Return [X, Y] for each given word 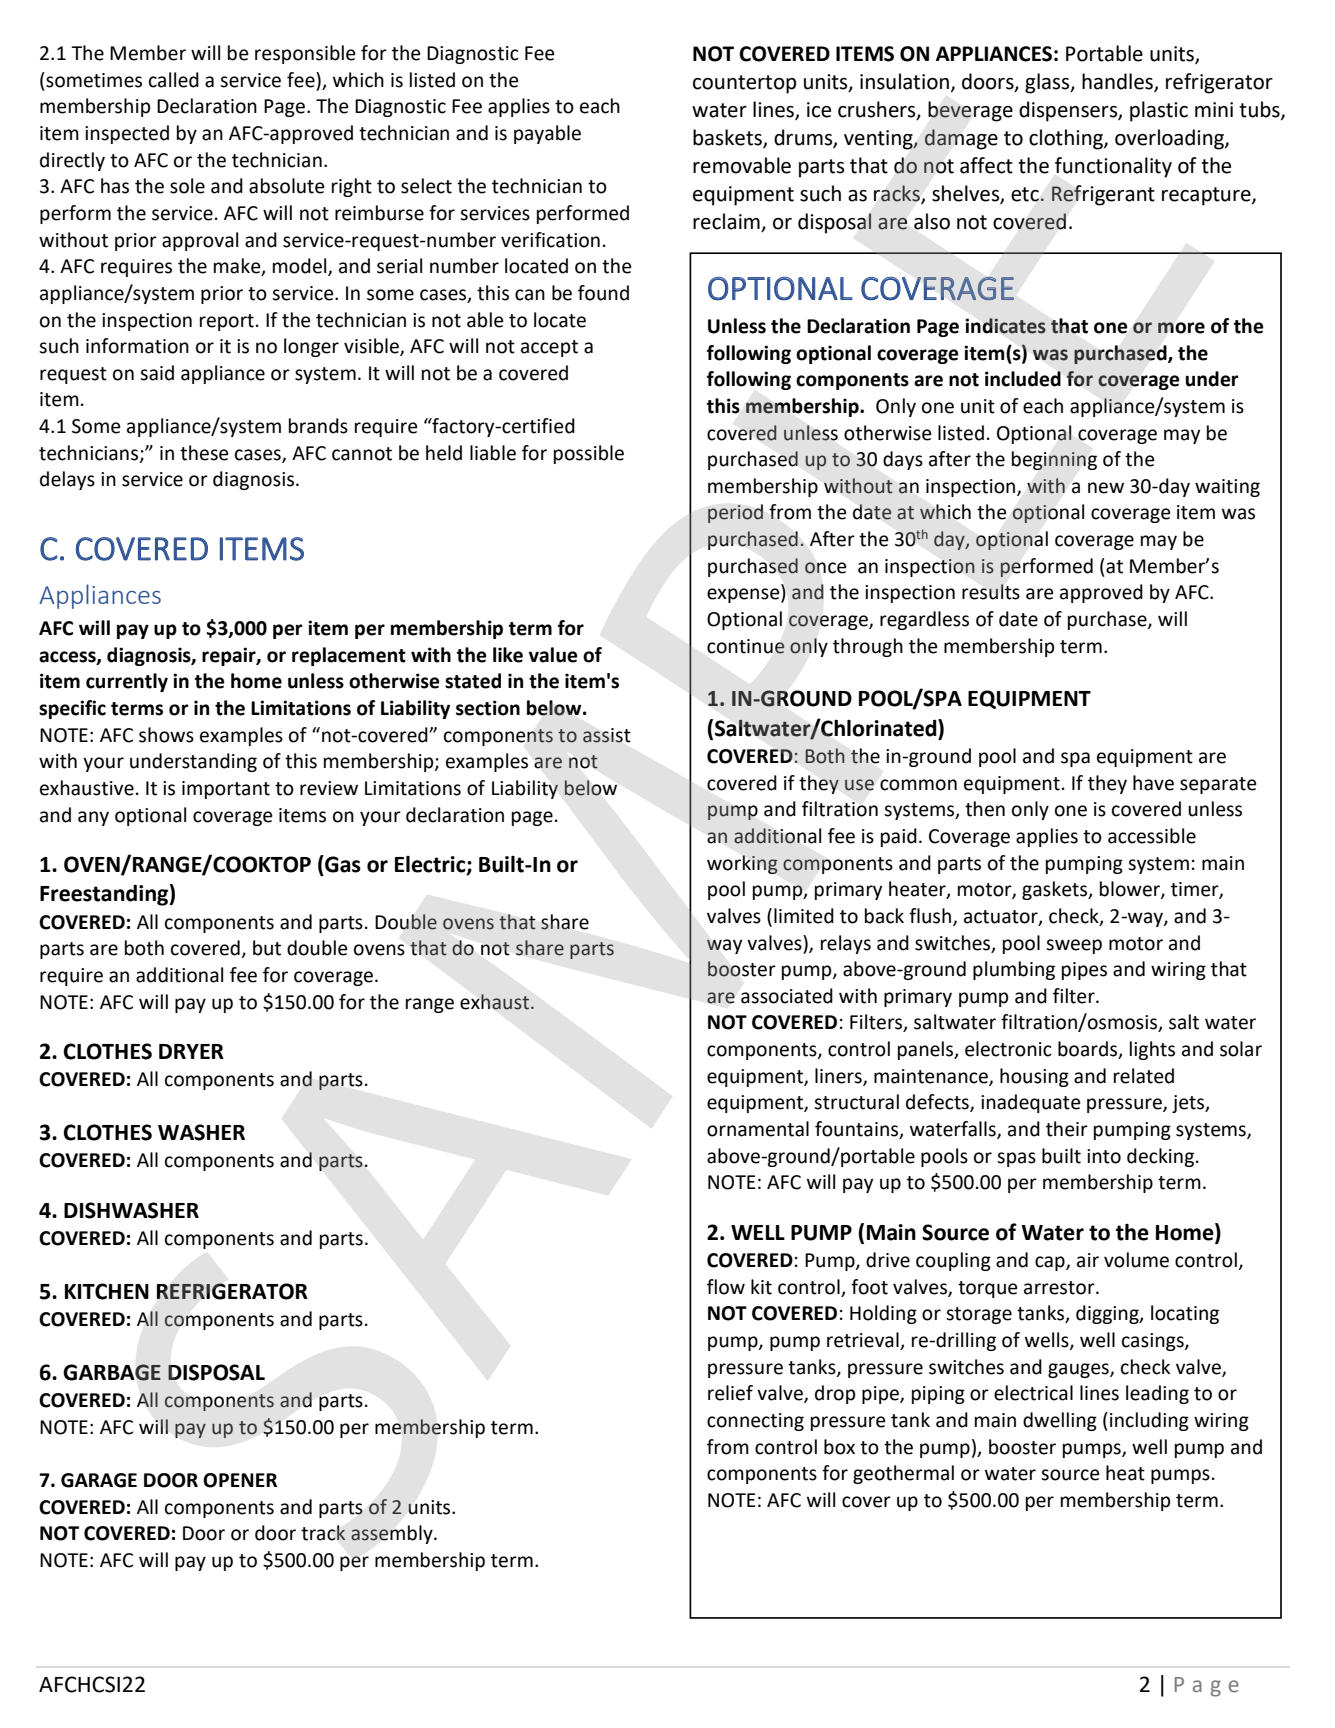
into [1104, 1156]
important [226, 790]
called [174, 80]
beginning [1054, 460]
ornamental [758, 1129]
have [1153, 783]
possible [589, 454]
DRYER [191, 1051]
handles [1118, 82]
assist [607, 735]
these [204, 453]
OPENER [240, 1480]
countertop [744, 84]
